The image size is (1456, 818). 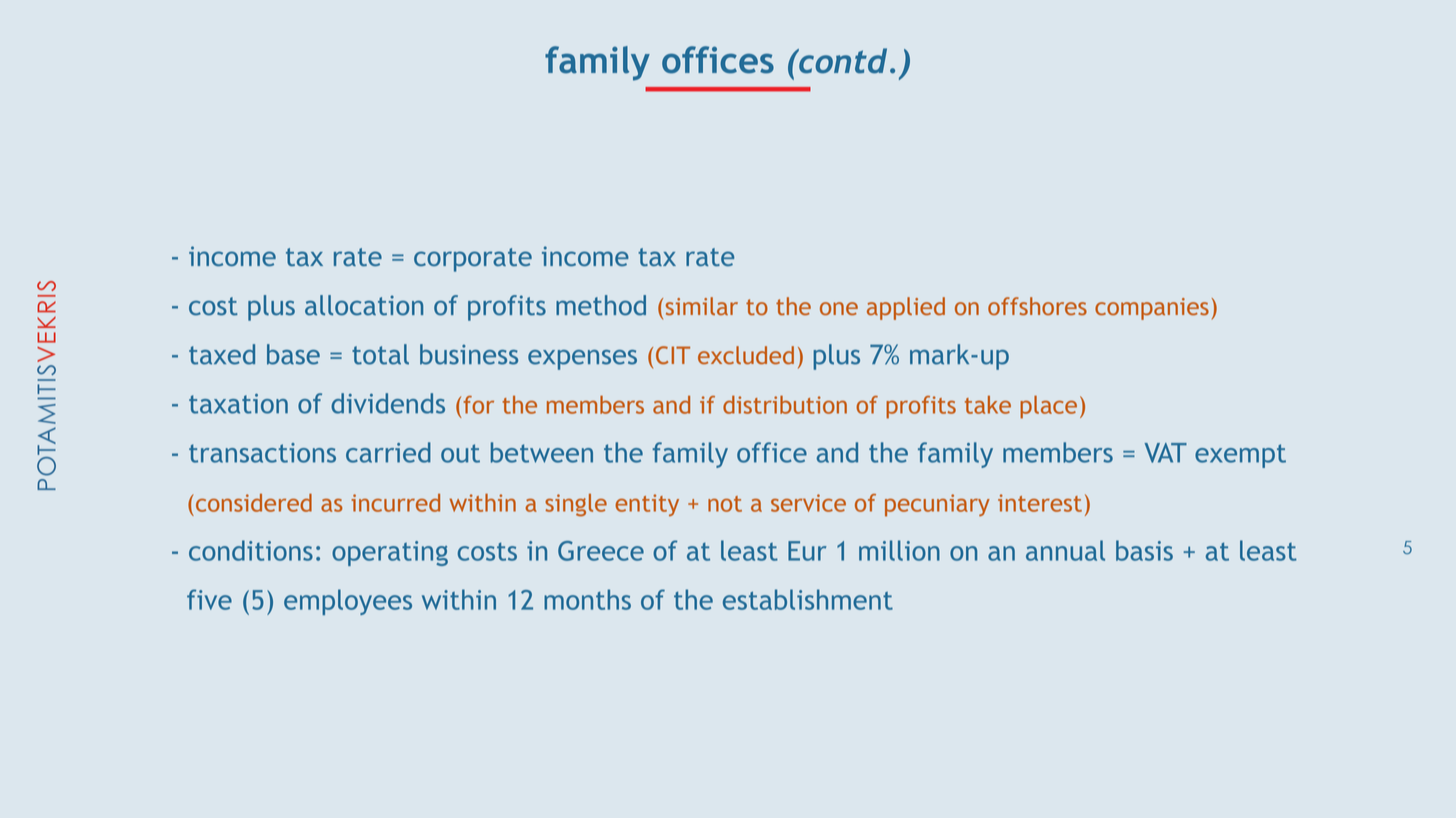 What do you see at coordinates (842, 61) in the page?
I see `contd` at bounding box center [842, 61].
